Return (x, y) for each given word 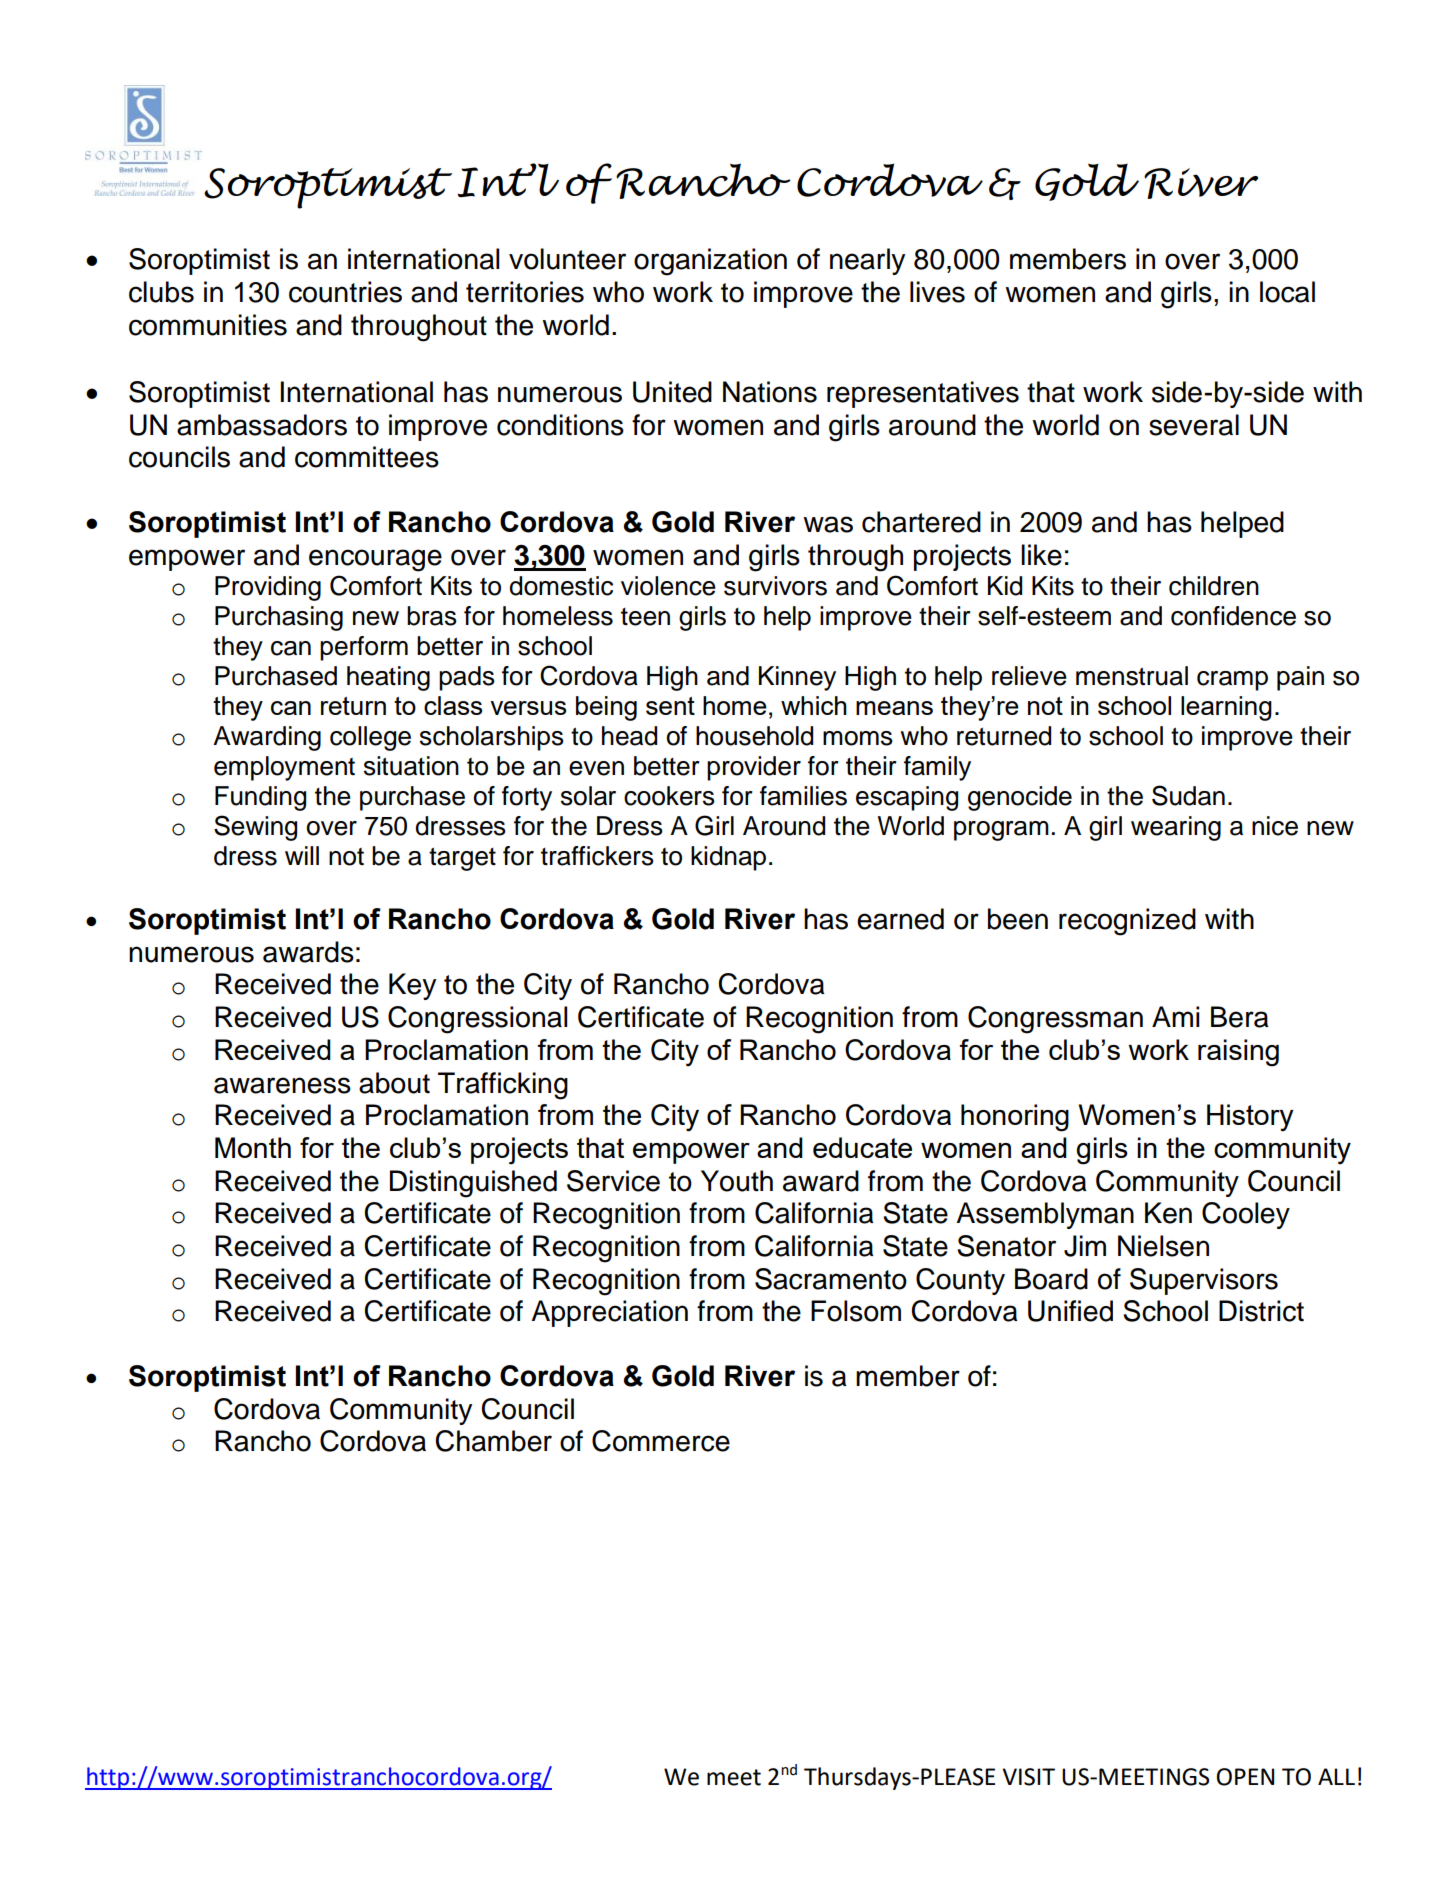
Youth (737, 1181)
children (1214, 586)
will (302, 855)
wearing (1176, 828)
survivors (775, 586)
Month (253, 1147)
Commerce (661, 1441)
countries (345, 292)
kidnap (728, 858)
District (1261, 1311)
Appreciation (609, 1313)
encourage (375, 560)
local (1287, 292)
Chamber (494, 1441)
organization (710, 262)
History (1250, 1118)
